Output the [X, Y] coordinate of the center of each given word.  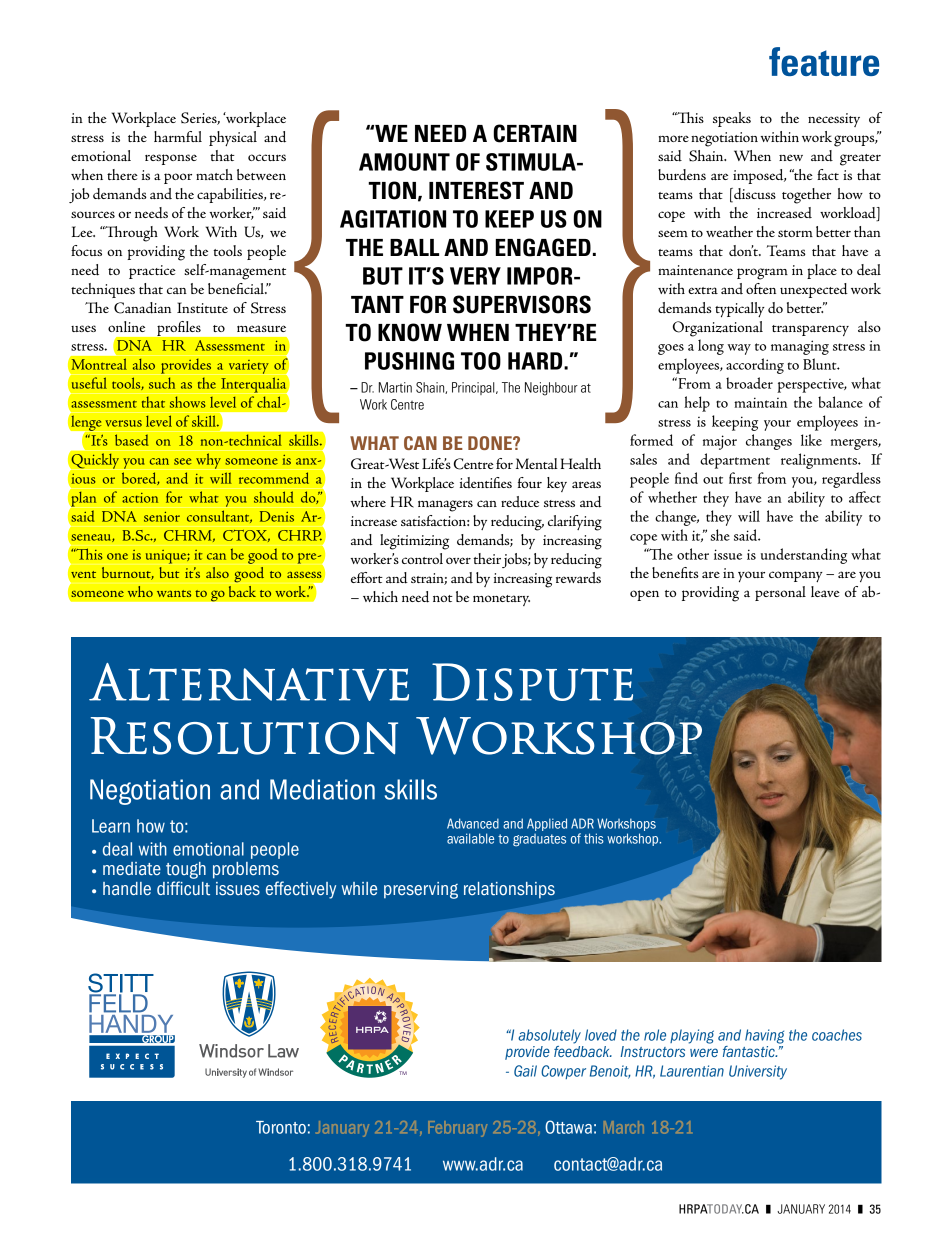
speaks [732, 119]
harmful [178, 136]
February [457, 1129]
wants [174, 593]
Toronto [281, 1127]
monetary [501, 600]
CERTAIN [535, 133]
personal [780, 593]
